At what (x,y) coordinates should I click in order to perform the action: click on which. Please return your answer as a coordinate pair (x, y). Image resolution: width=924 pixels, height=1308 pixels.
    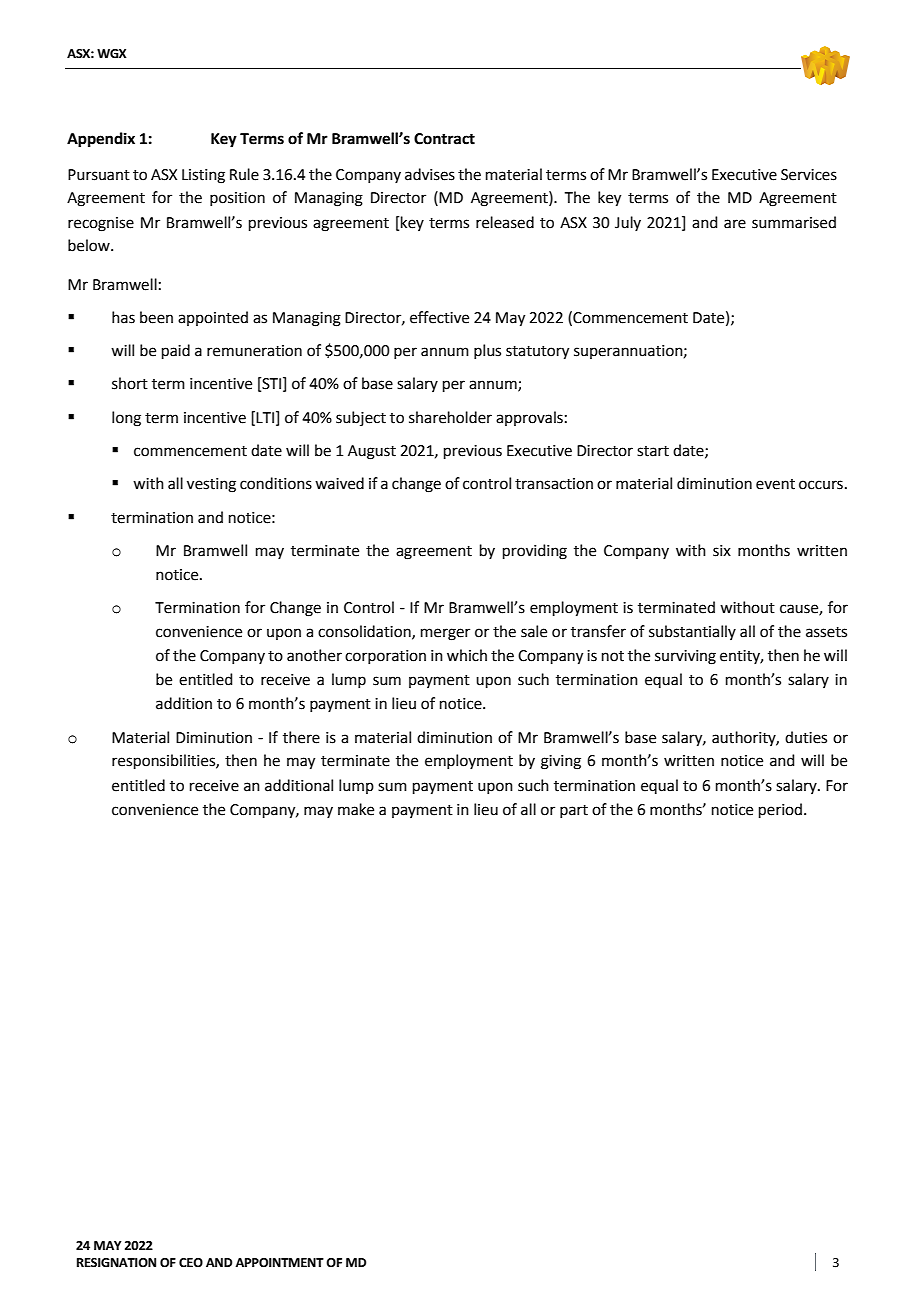
    Looking at the image, I should click on (467, 655).
